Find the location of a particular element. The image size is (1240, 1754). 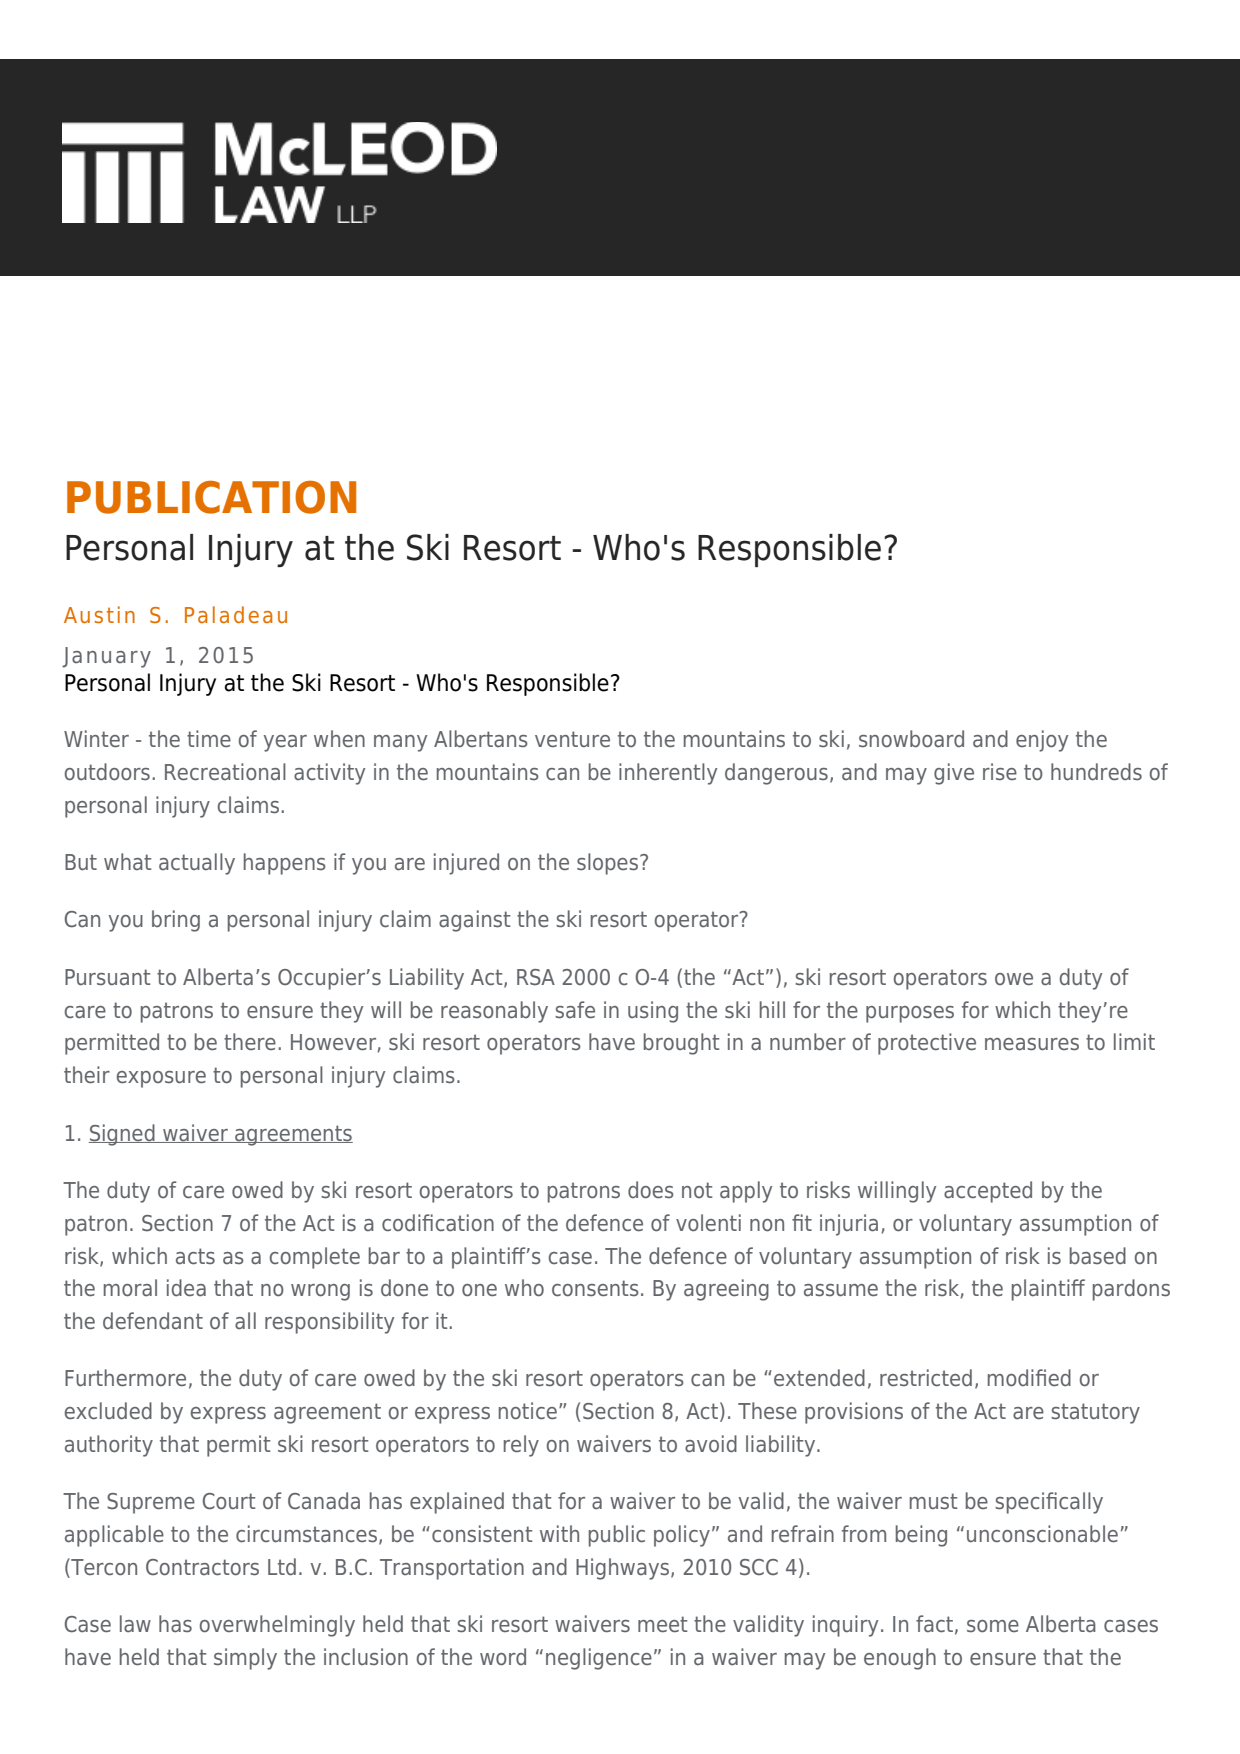

does is located at coordinates (651, 1189).
